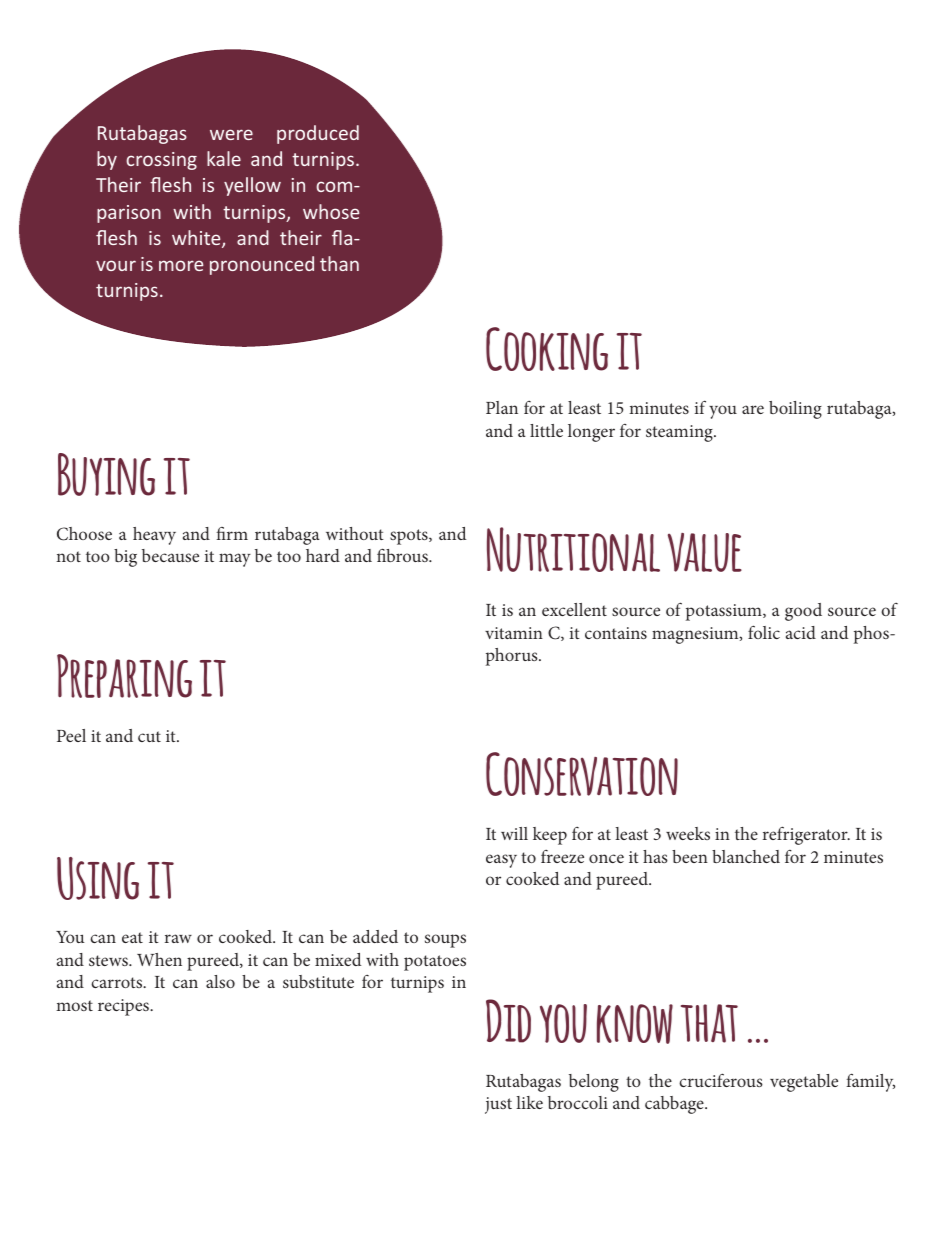 Image resolution: width=952 pixels, height=1233 pixels. I want to click on crossing, so click(161, 161).
